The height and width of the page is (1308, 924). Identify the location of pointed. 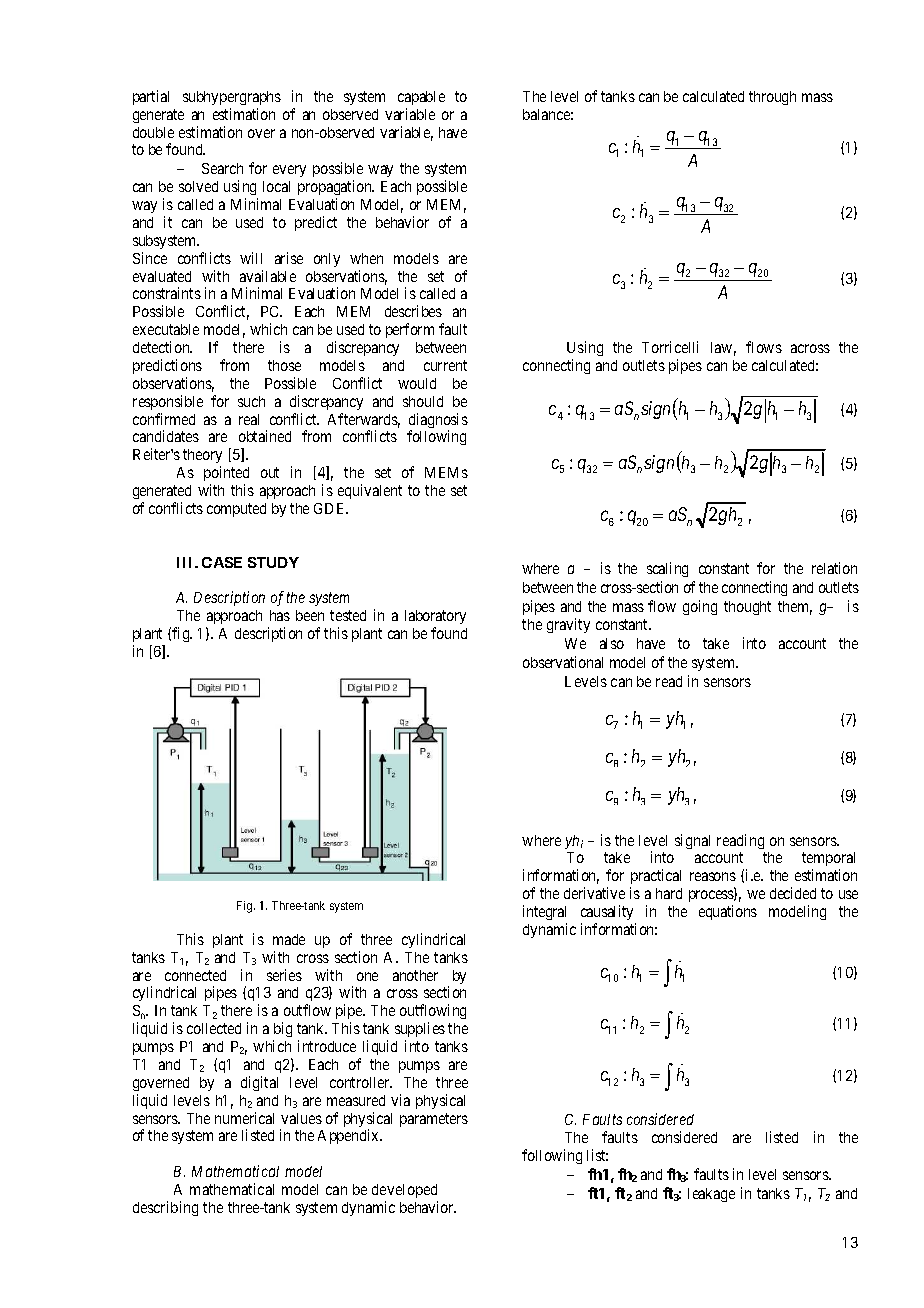
(226, 473).
